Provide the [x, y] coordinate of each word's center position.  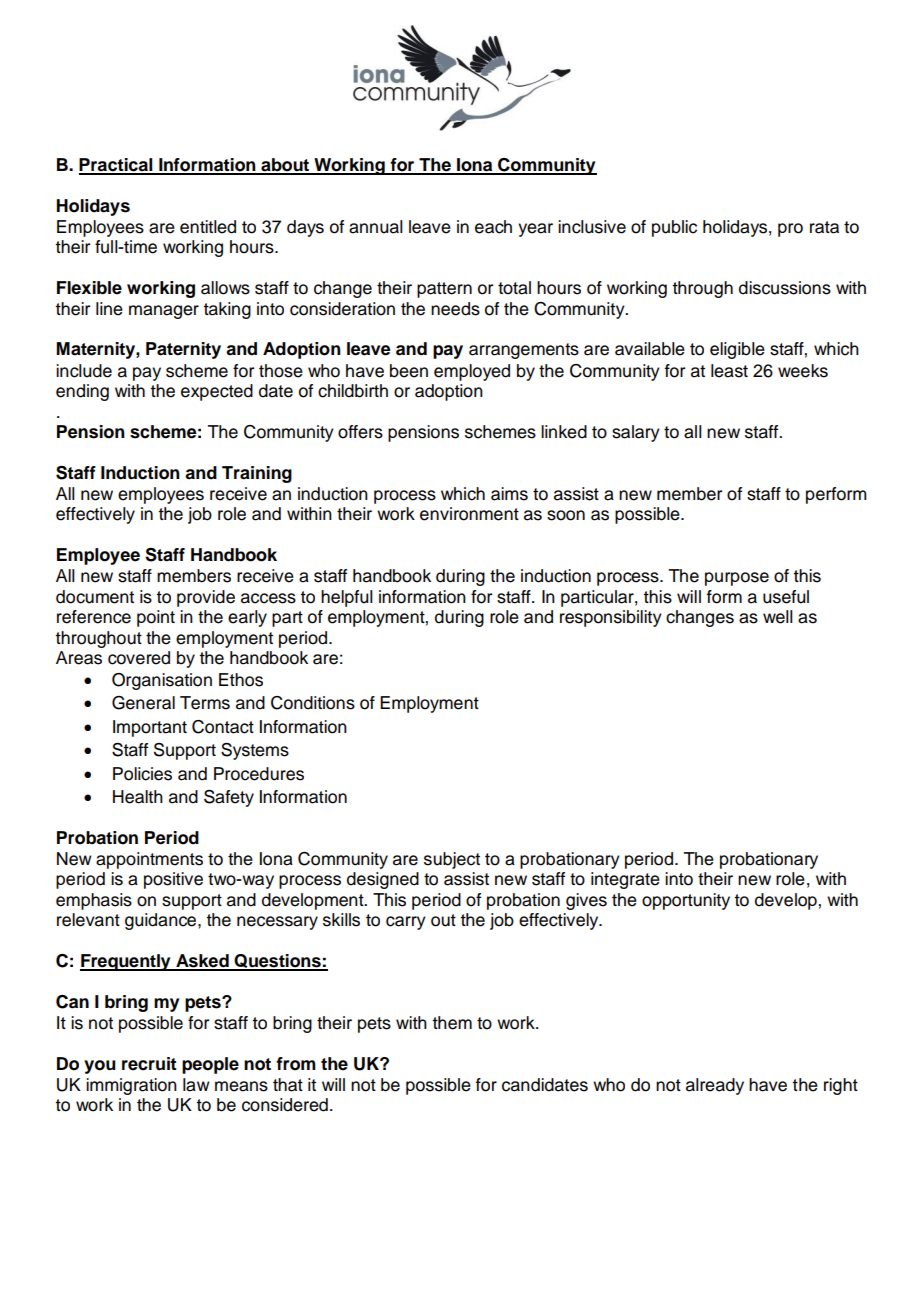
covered [139, 658]
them [452, 1023]
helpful [347, 598]
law [196, 1085]
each [493, 227]
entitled [208, 227]
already [715, 1086]
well [778, 617]
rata [824, 227]
